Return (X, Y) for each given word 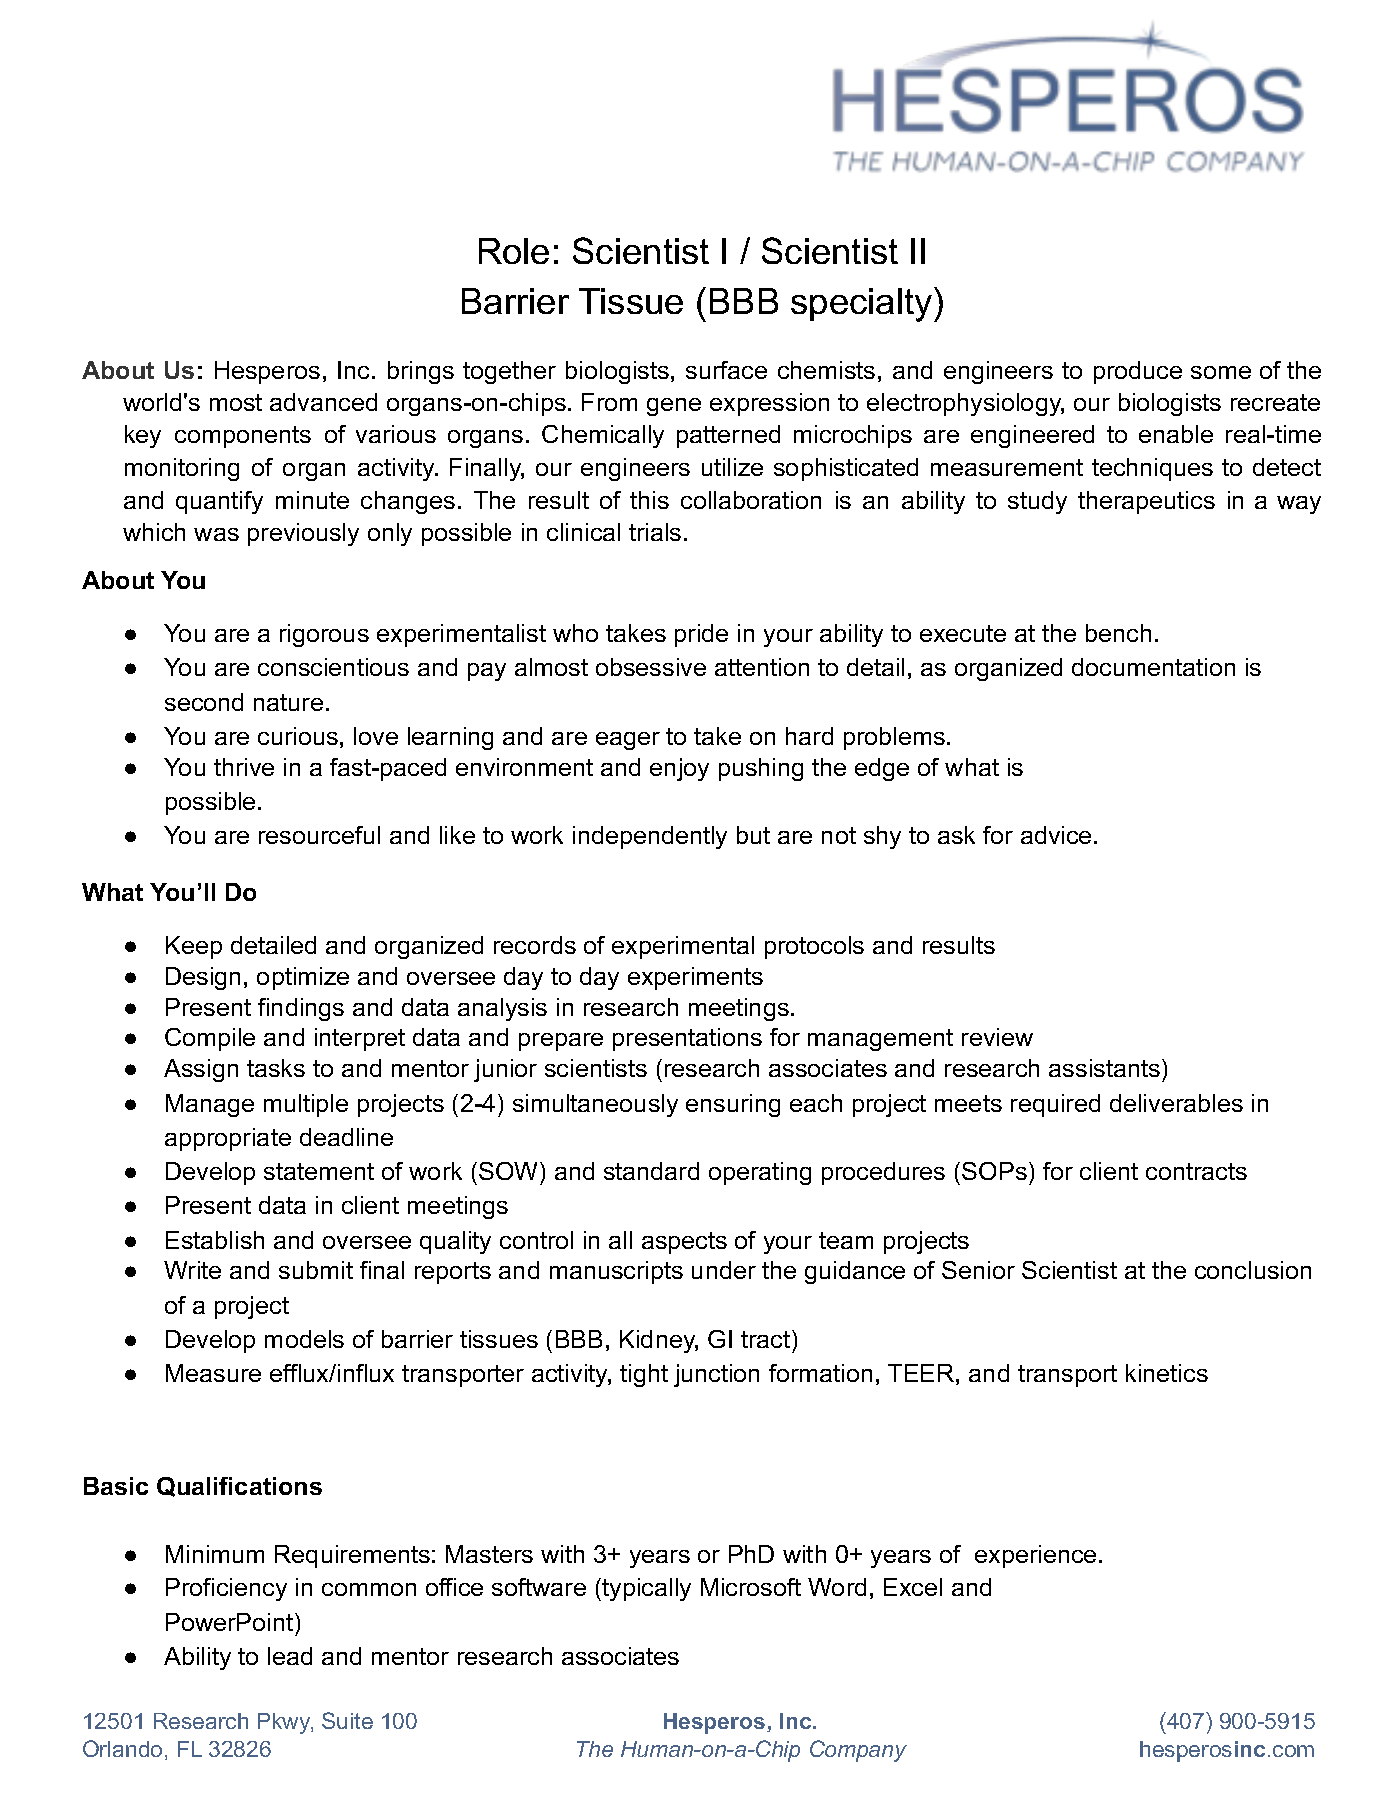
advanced (323, 402)
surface (726, 370)
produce (1138, 372)
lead (290, 1656)
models (304, 1339)
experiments (695, 978)
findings (301, 1009)
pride (701, 635)
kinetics (1167, 1373)
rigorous (324, 635)
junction (716, 1375)
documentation (1153, 667)
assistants (1104, 1068)
